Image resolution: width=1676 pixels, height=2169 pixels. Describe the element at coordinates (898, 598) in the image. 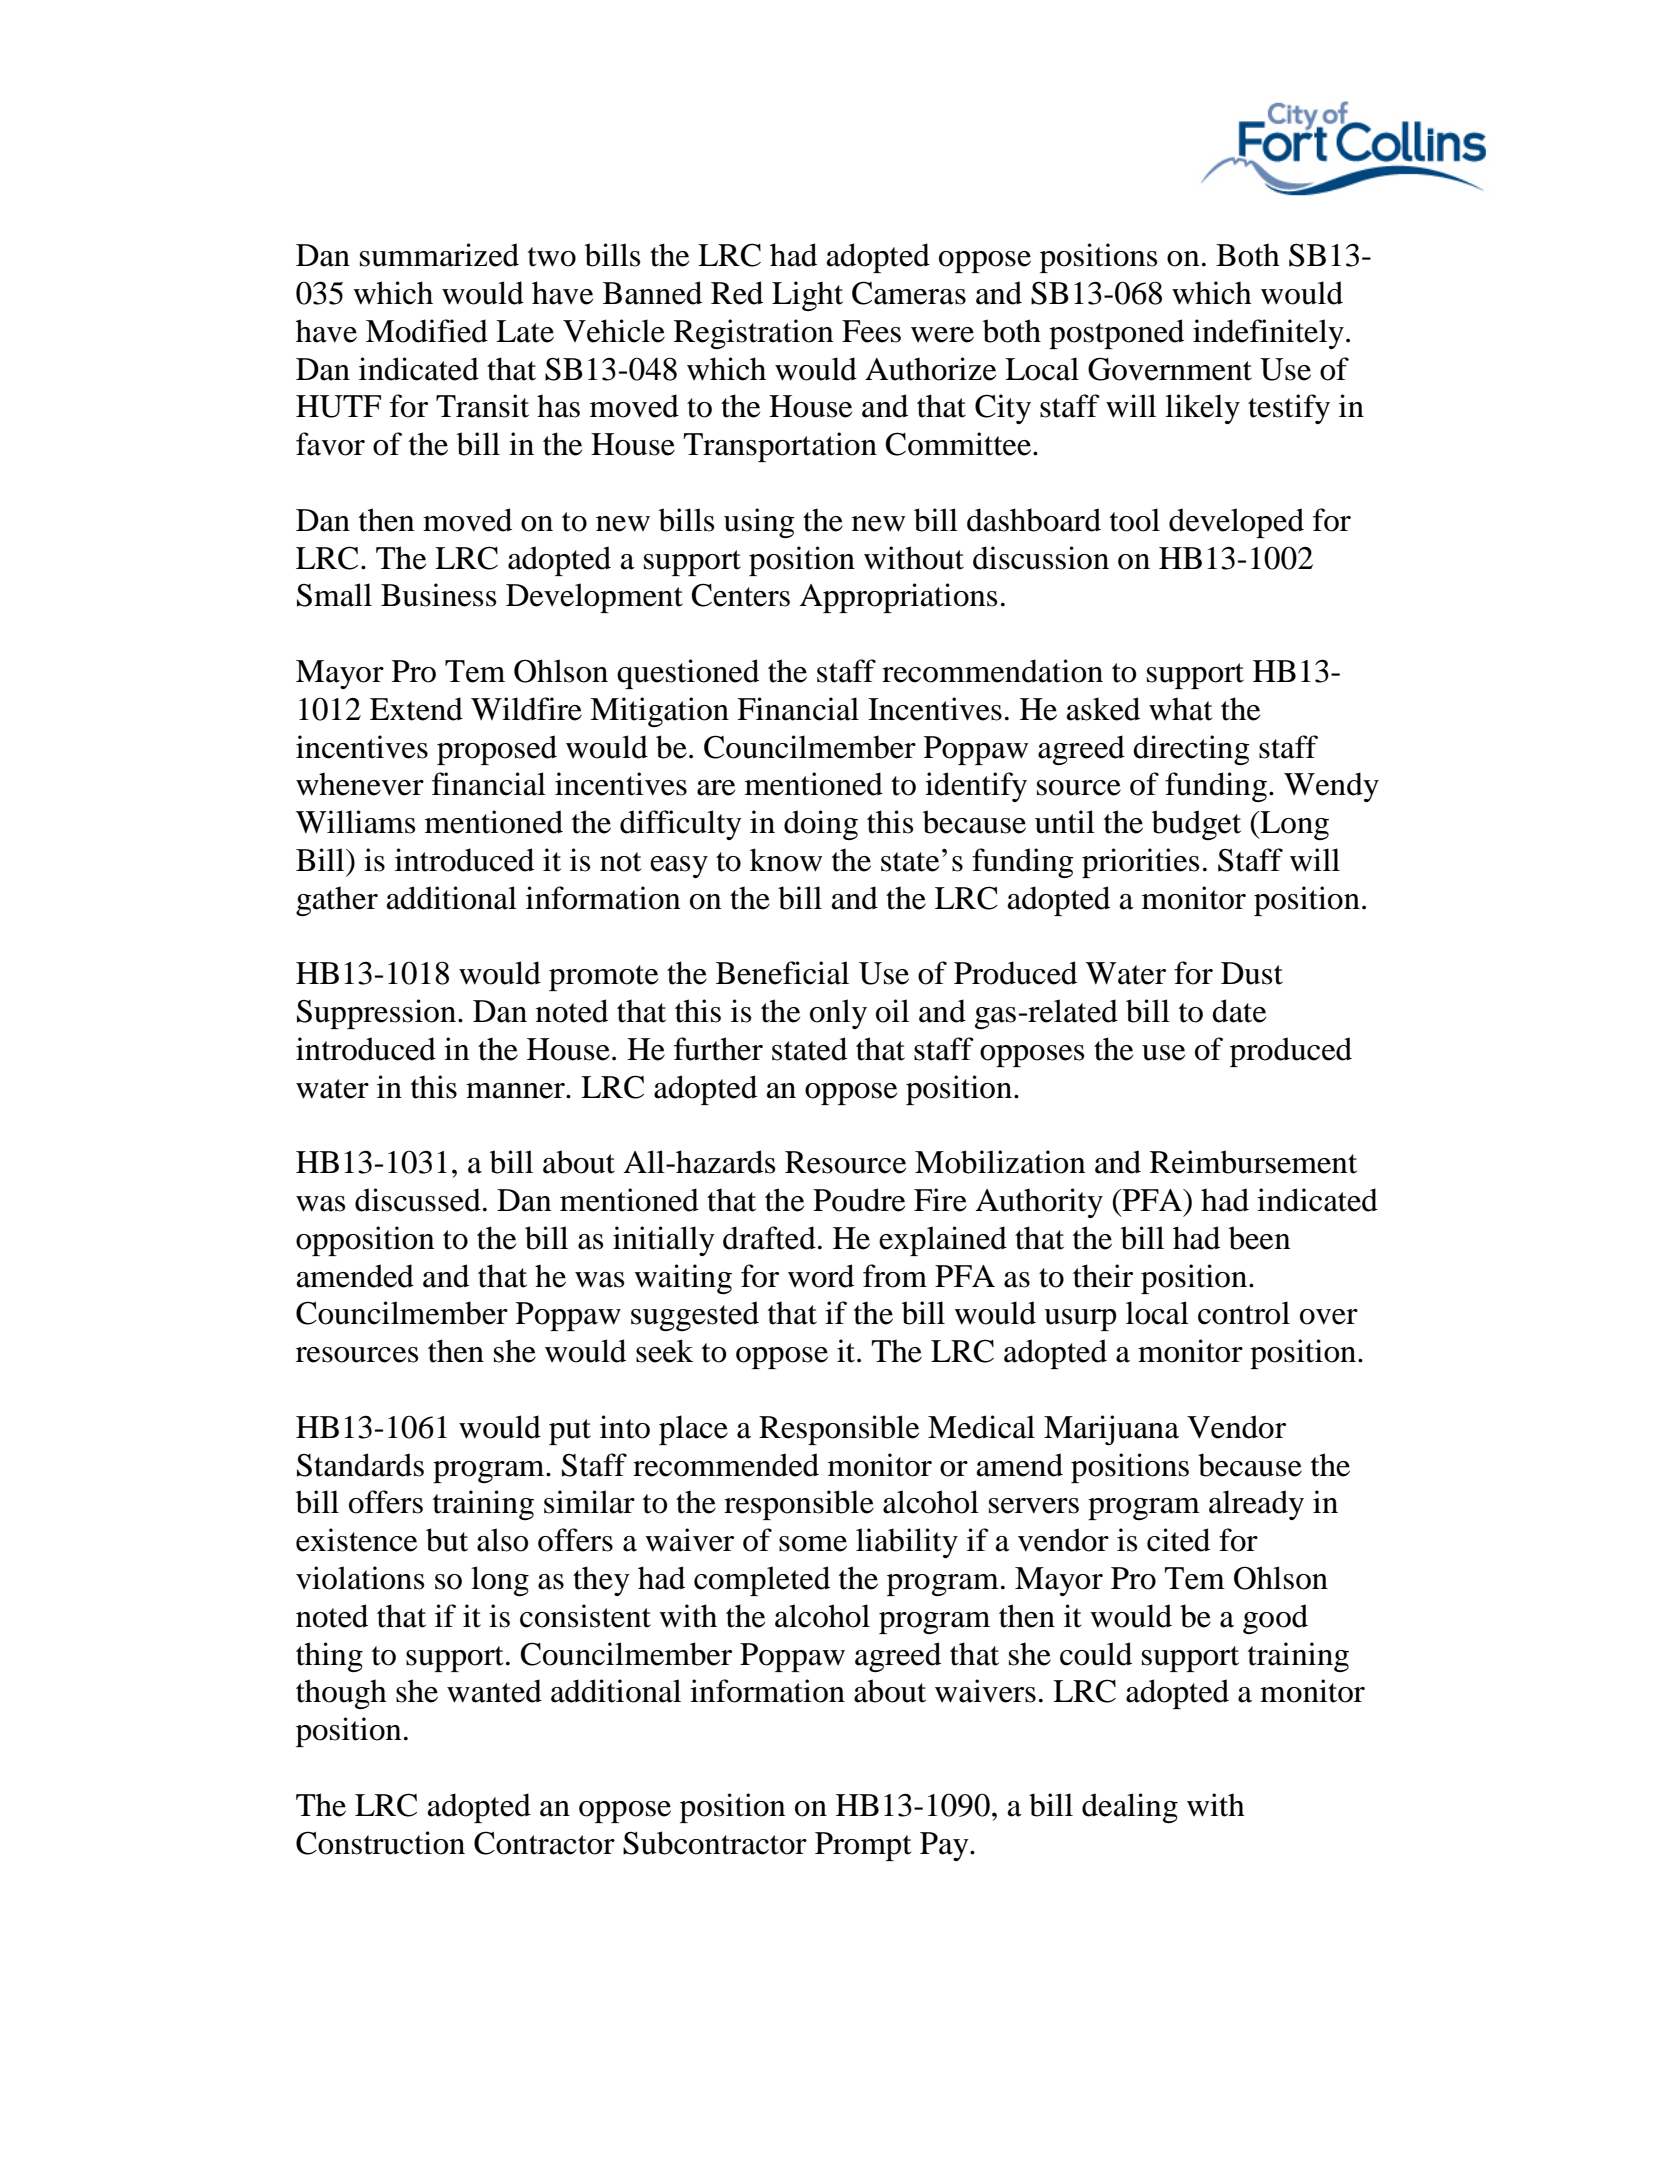

I see `Appropriations` at that location.
